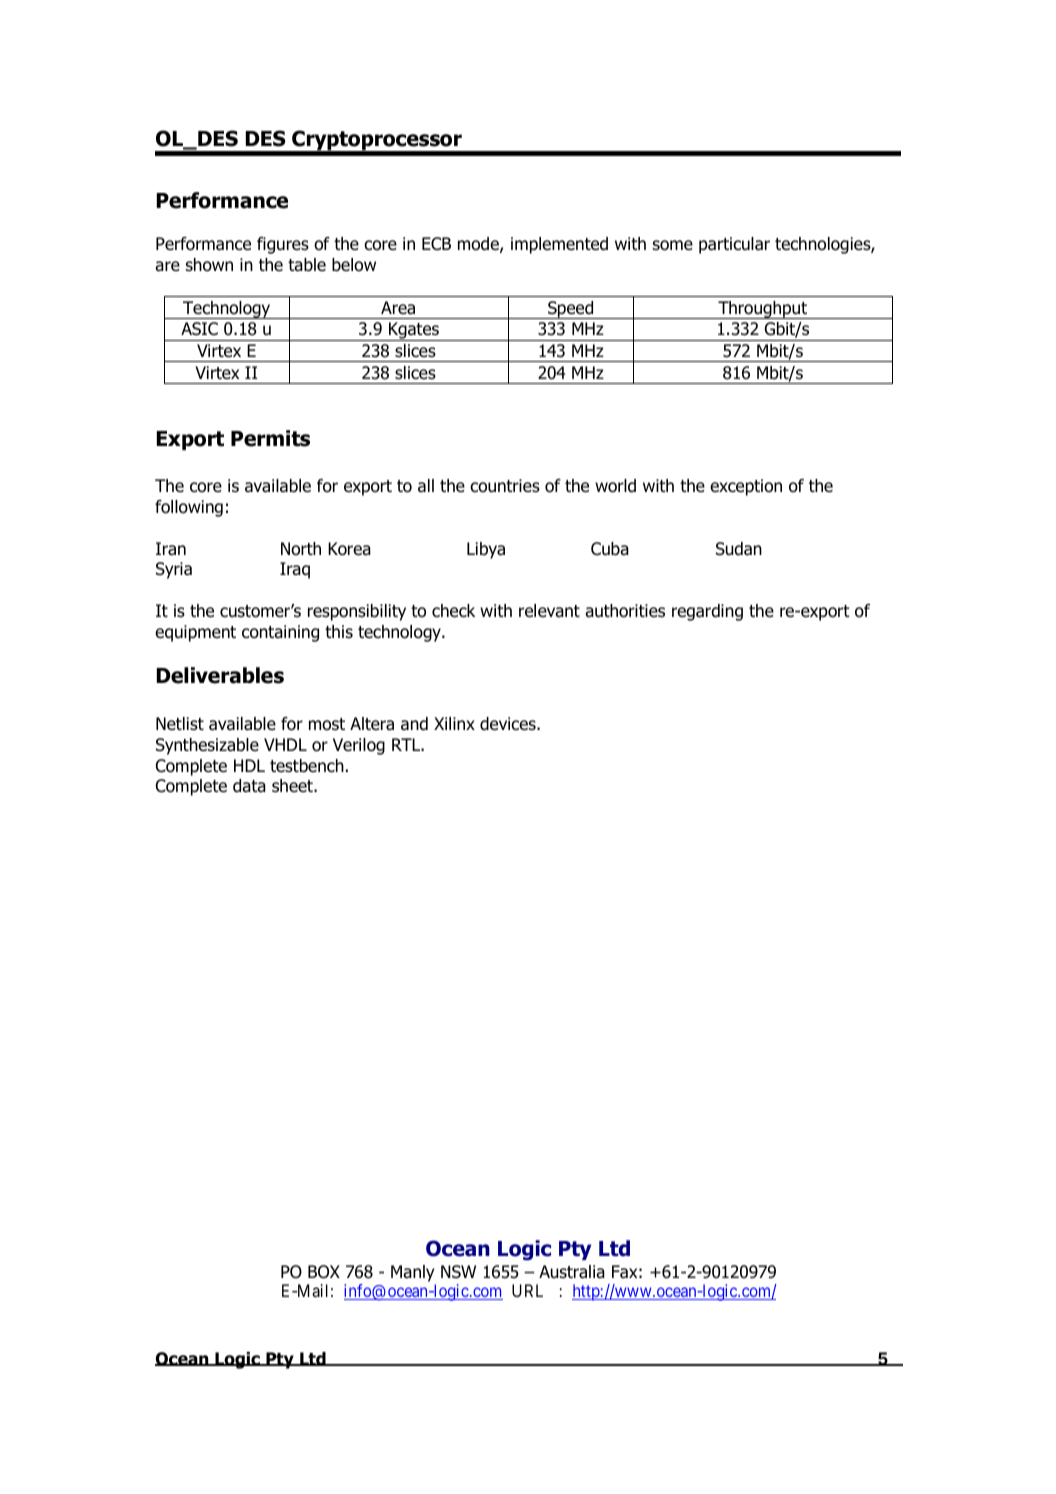 This document has height=1494, width=1056. Describe the element at coordinates (673, 245) in the document. I see `some` at that location.
